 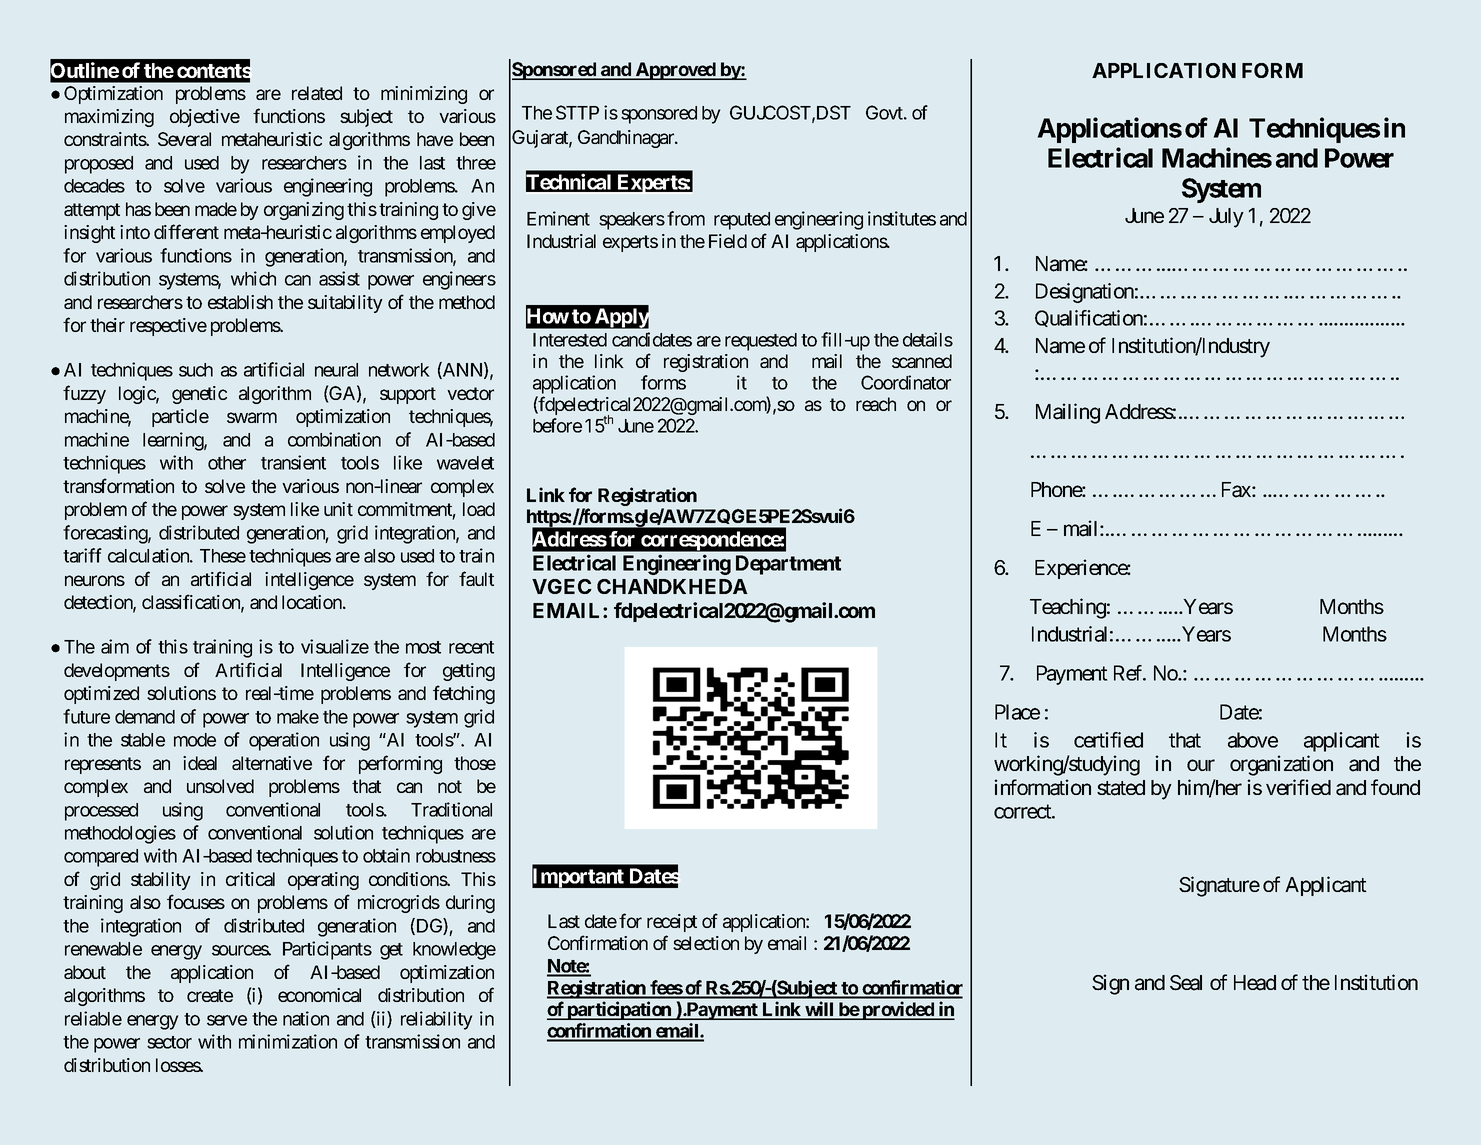 What do you see at coordinates (1255, 983) in the page?
I see `Head` at bounding box center [1255, 983].
